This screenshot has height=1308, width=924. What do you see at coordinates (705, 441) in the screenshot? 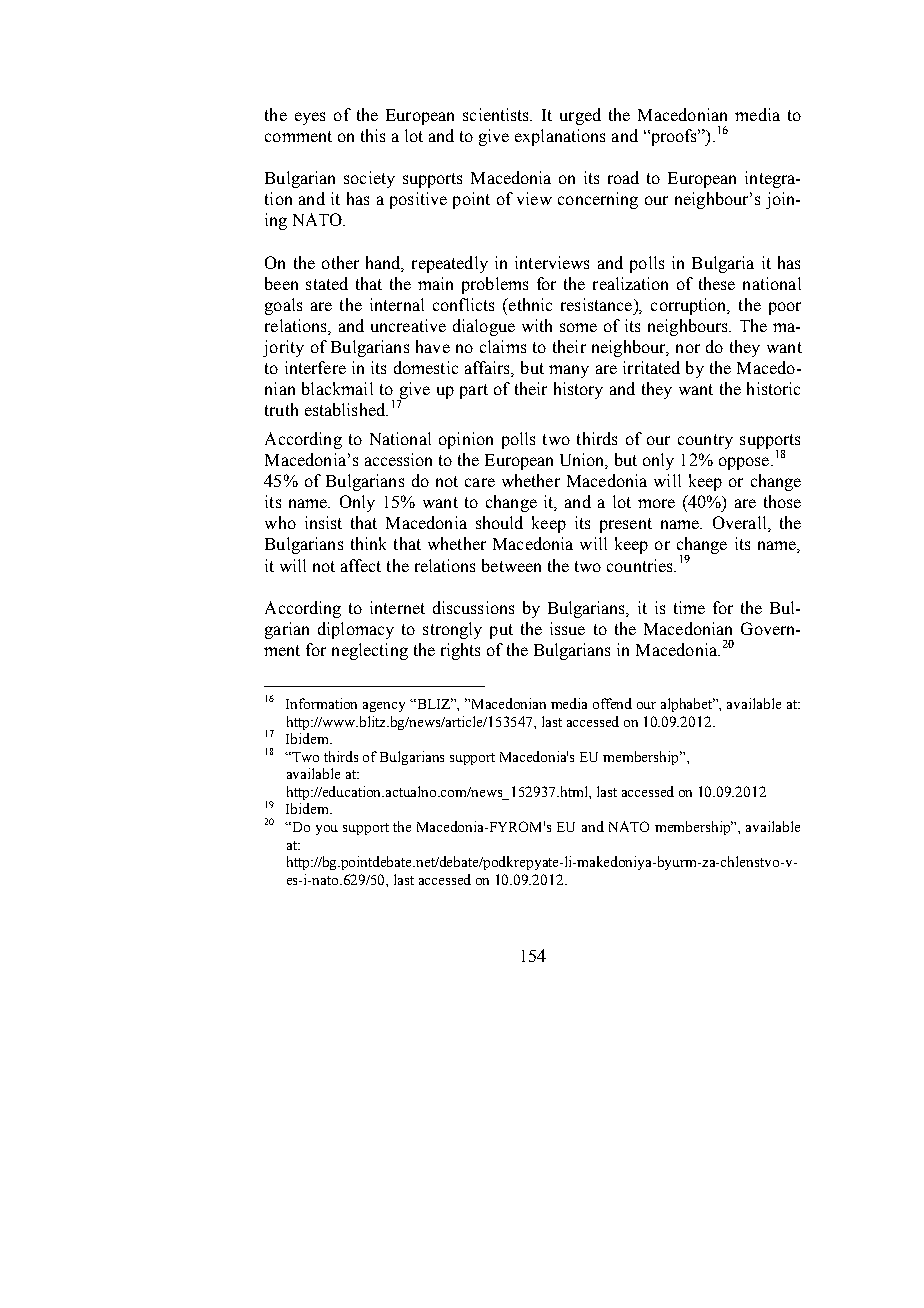
I see `country` at bounding box center [705, 441].
